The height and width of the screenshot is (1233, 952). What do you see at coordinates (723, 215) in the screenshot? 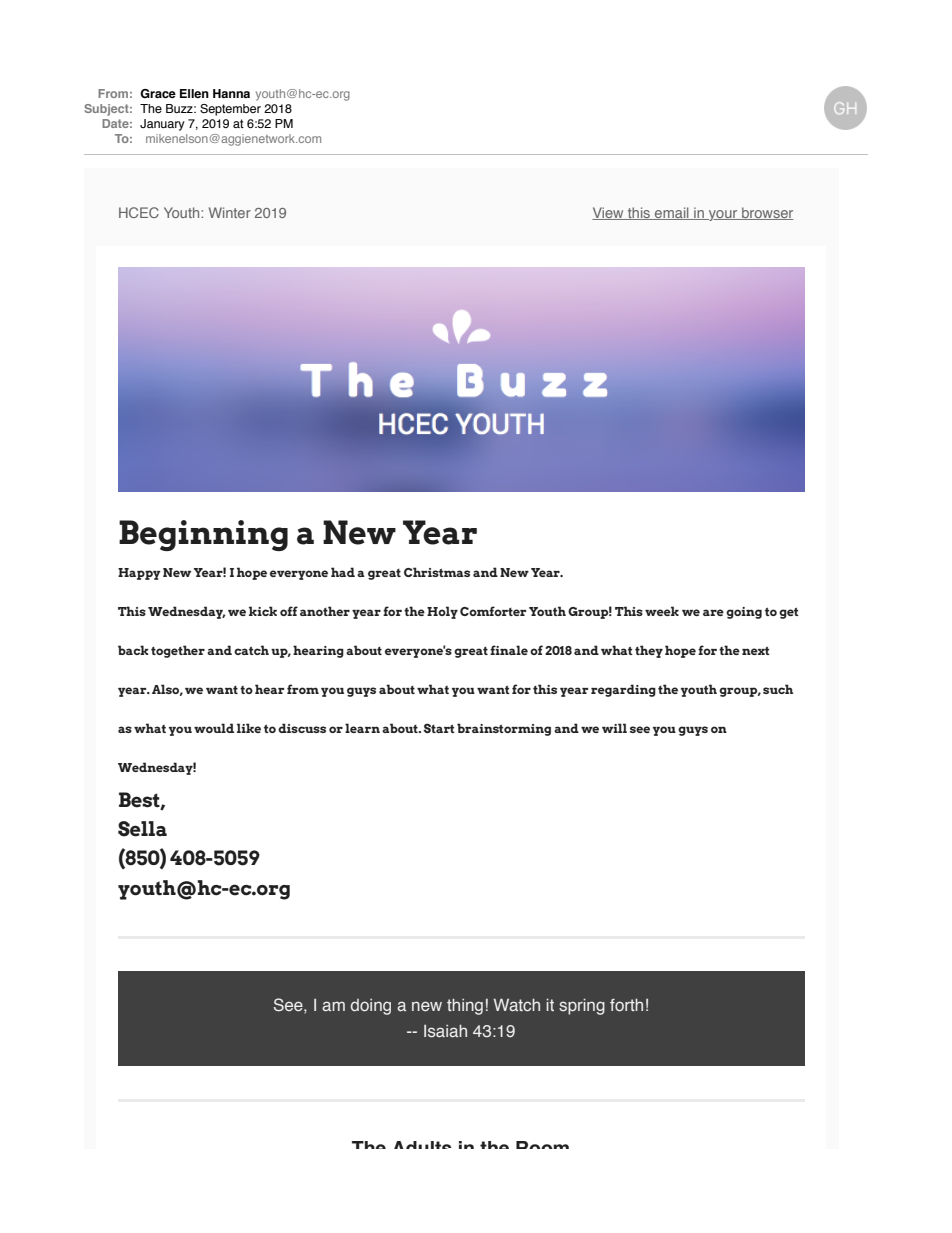
I see `your` at bounding box center [723, 215].
